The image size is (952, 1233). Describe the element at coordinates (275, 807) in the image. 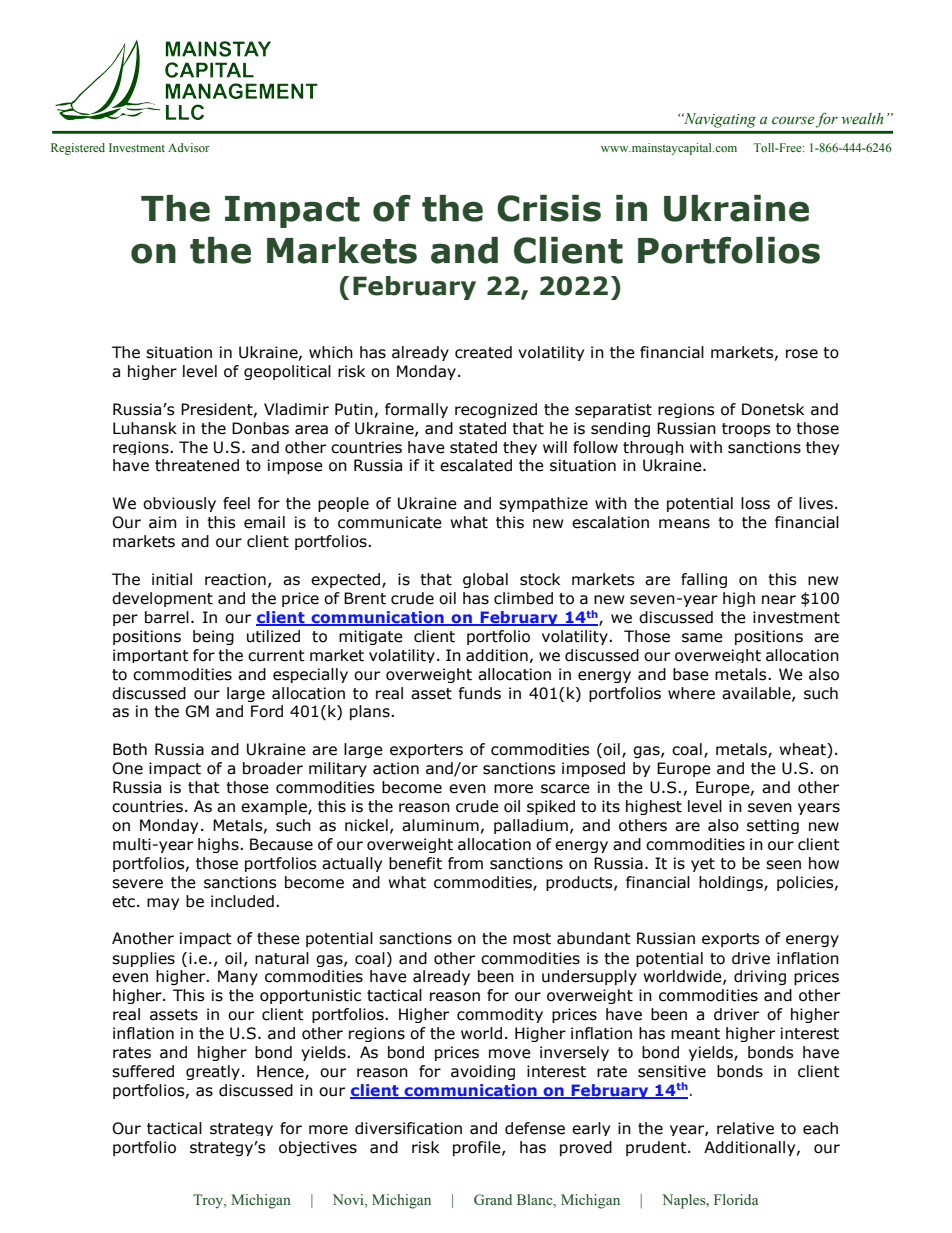

I see `example` at that location.
